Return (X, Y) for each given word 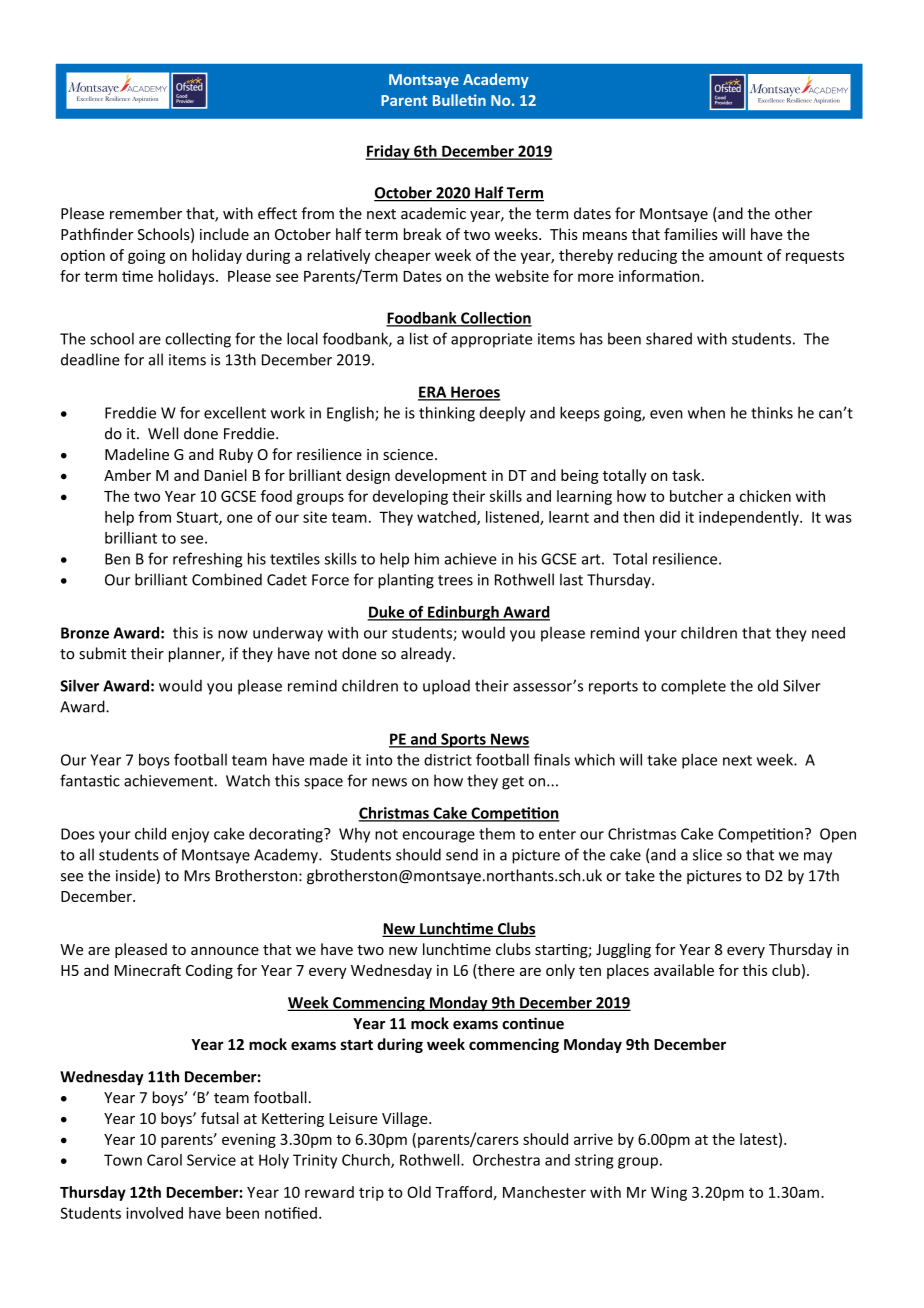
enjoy (190, 835)
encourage (438, 837)
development (441, 476)
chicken (765, 496)
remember (146, 213)
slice (707, 854)
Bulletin (459, 100)
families (691, 234)
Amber (127, 475)
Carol (164, 1160)
